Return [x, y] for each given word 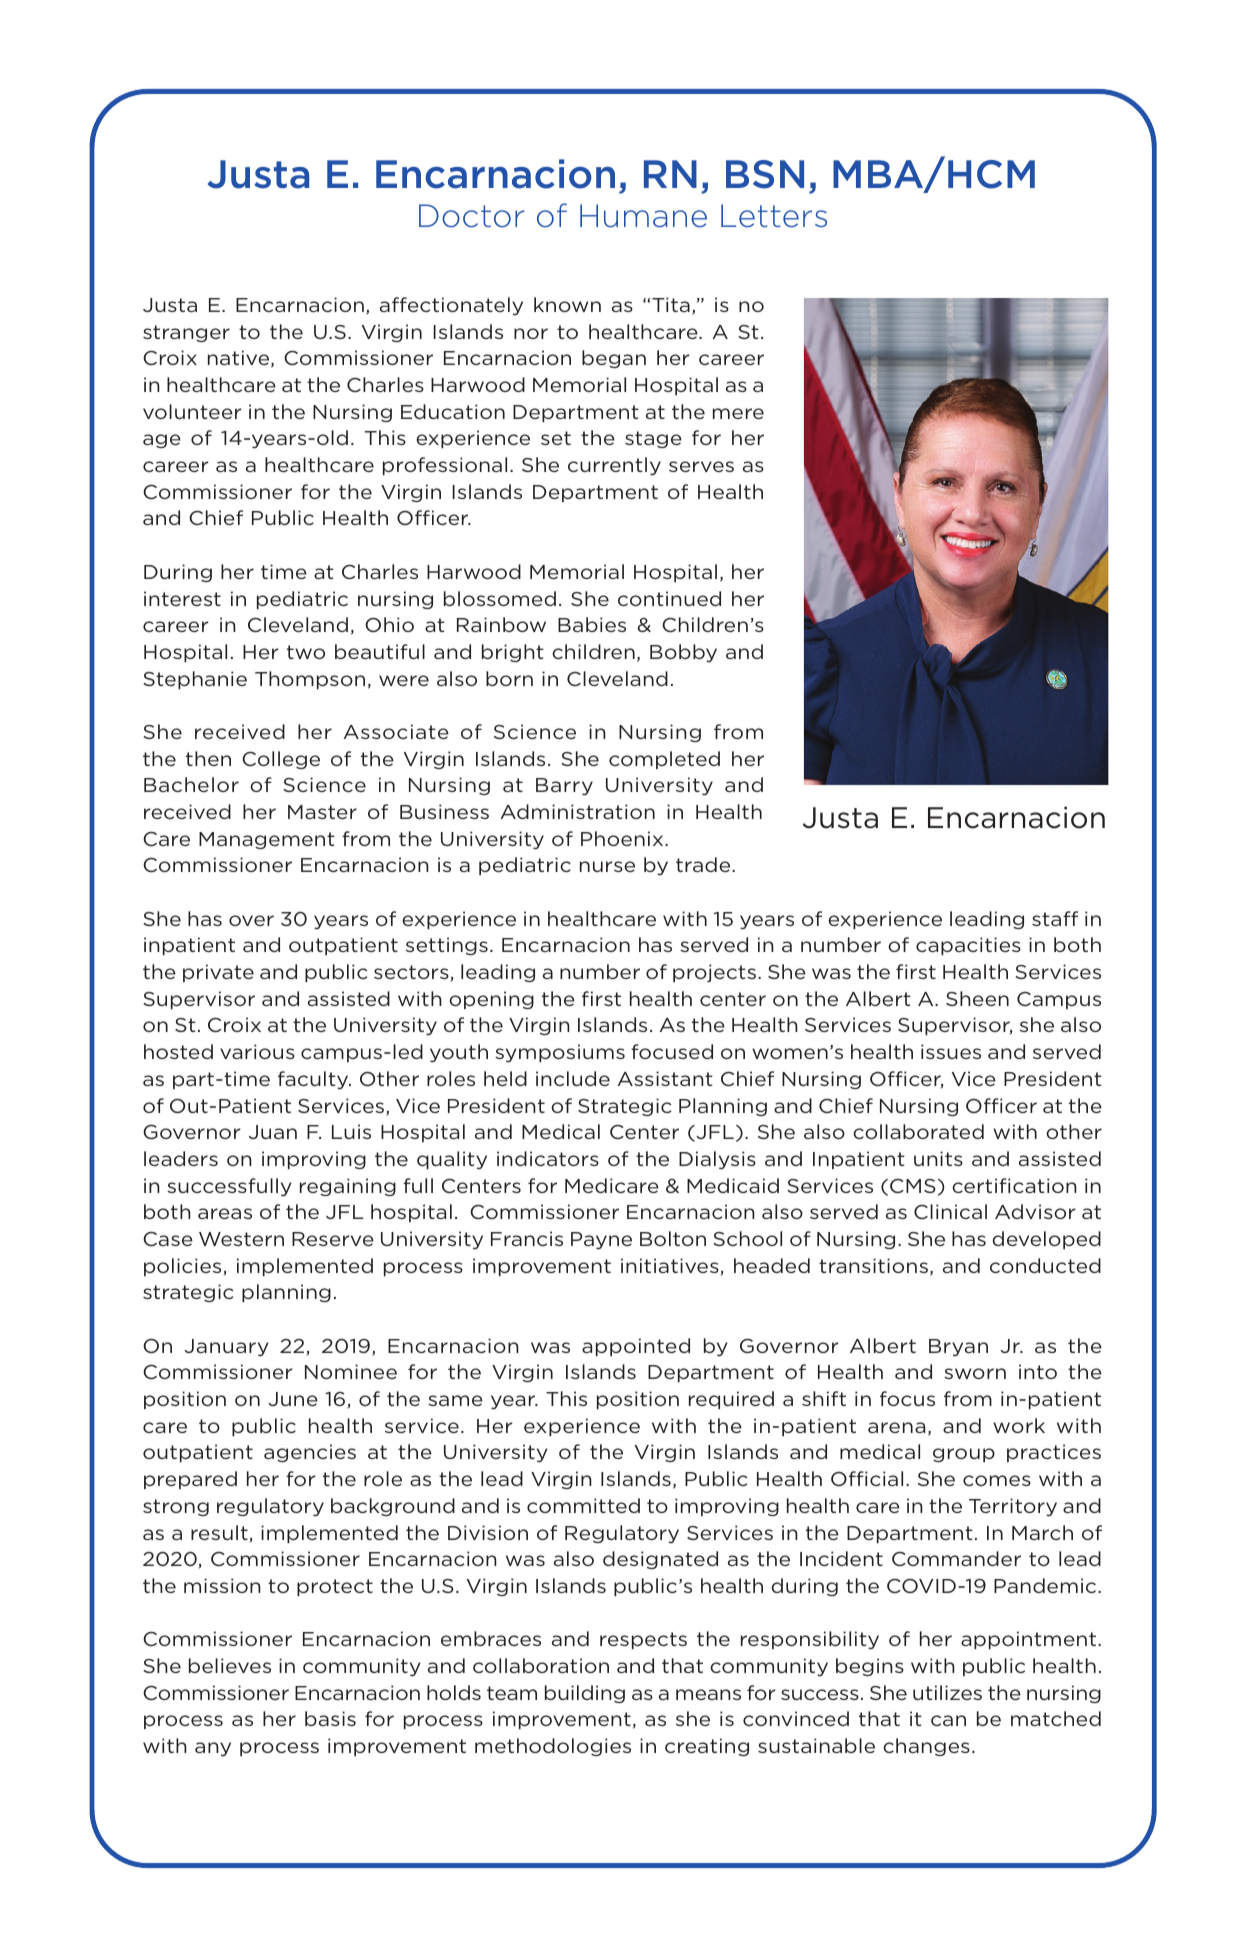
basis [330, 1718]
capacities [968, 946]
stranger [186, 333]
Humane [643, 216]
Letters [774, 216]
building [585, 1694]
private [218, 973]
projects [714, 973]
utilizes [947, 1692]
